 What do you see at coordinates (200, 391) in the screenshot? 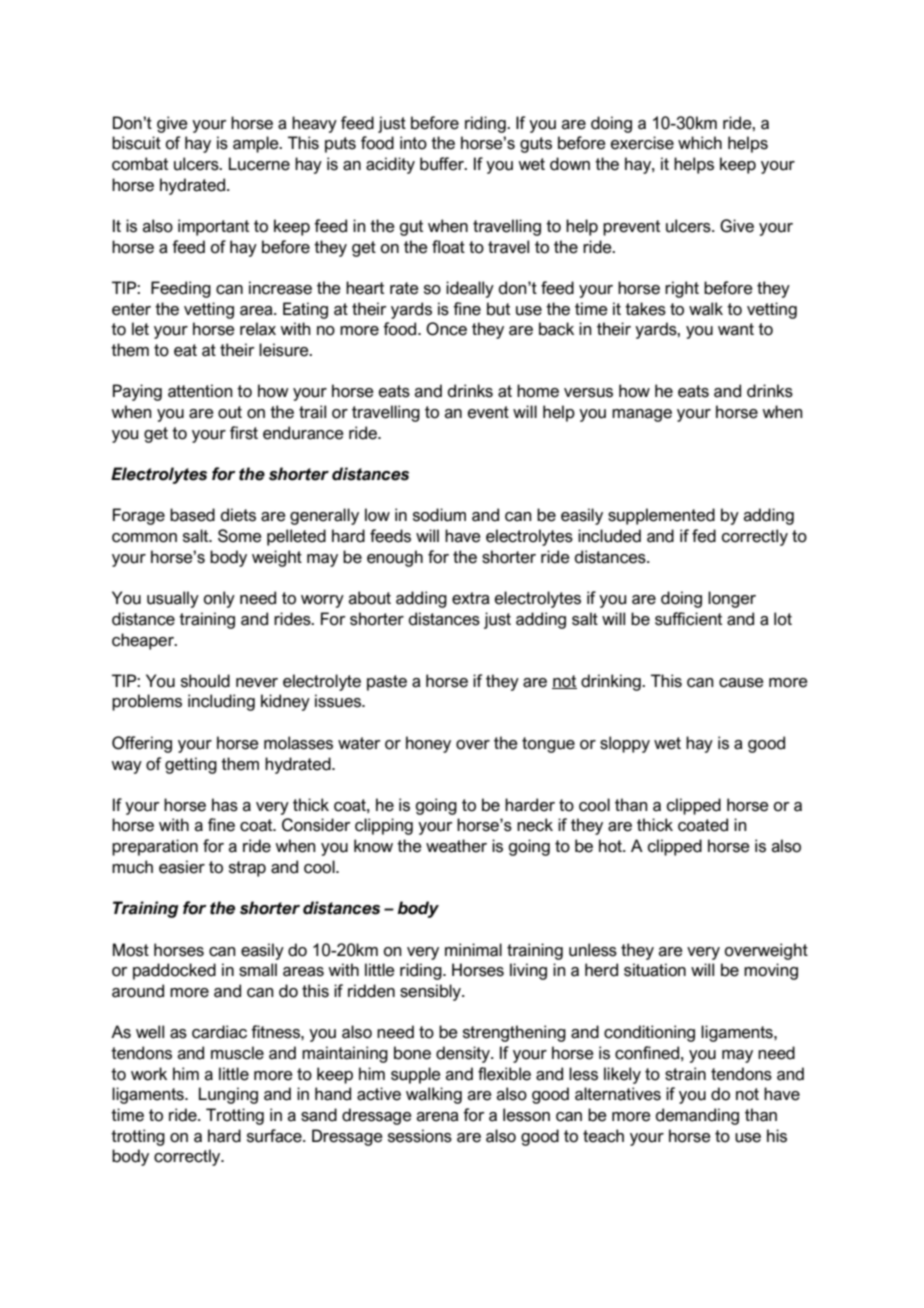
I see `attention` at bounding box center [200, 391].
